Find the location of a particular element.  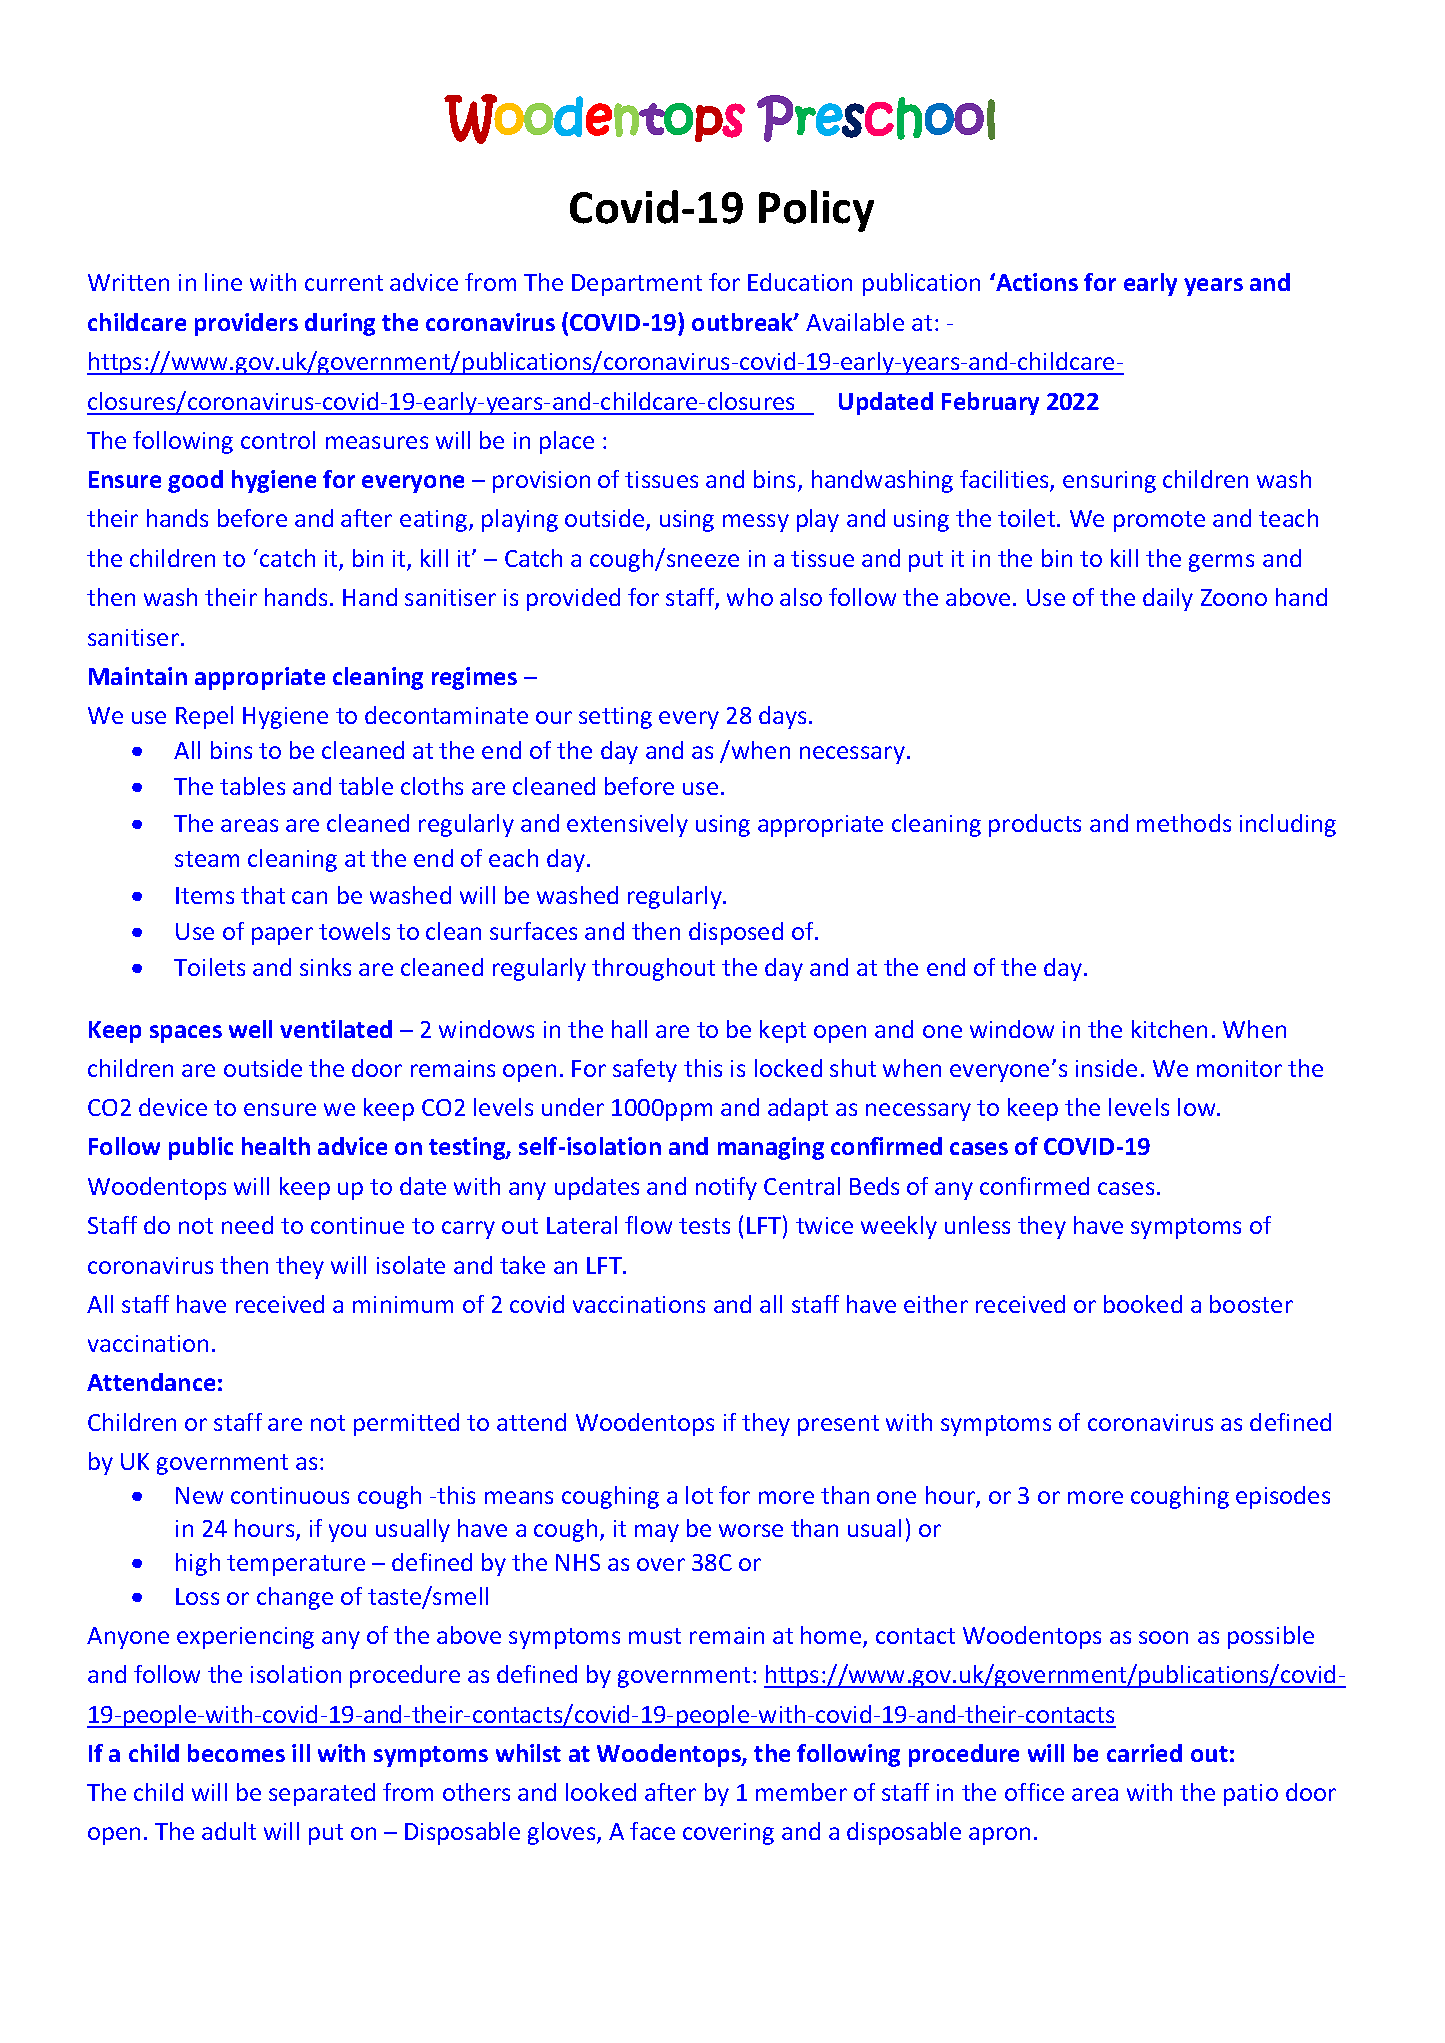

kitchen is located at coordinates (1169, 1029).
